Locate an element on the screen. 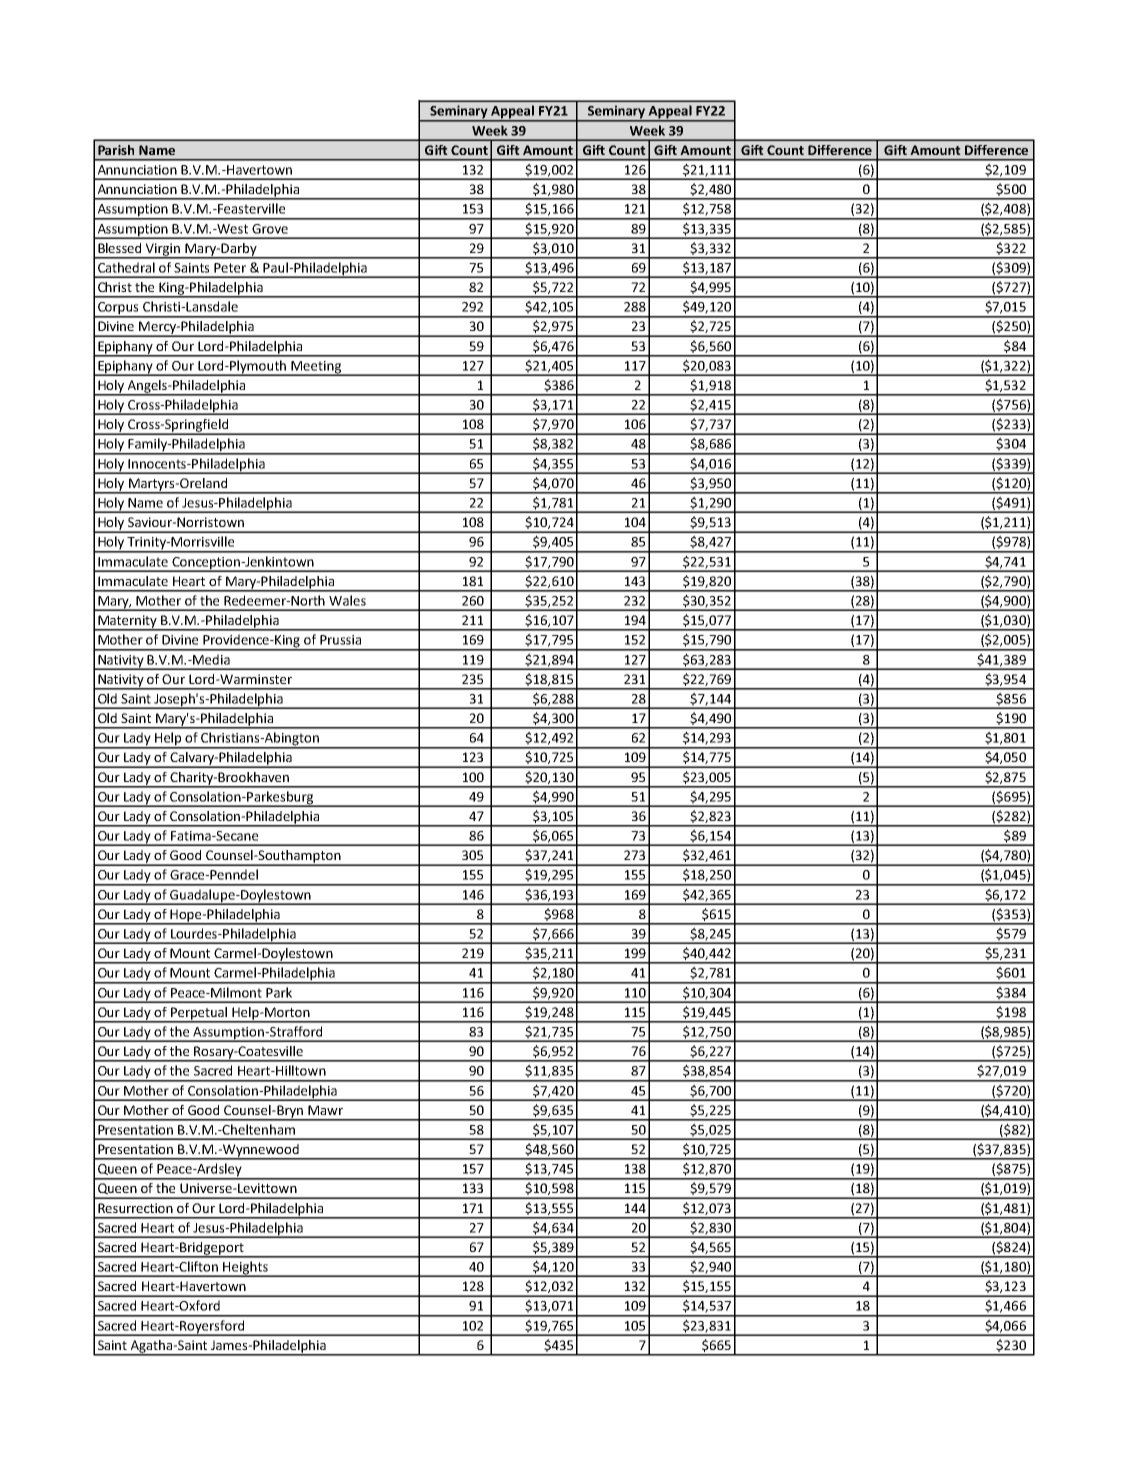  Maternity is located at coordinates (127, 622).
